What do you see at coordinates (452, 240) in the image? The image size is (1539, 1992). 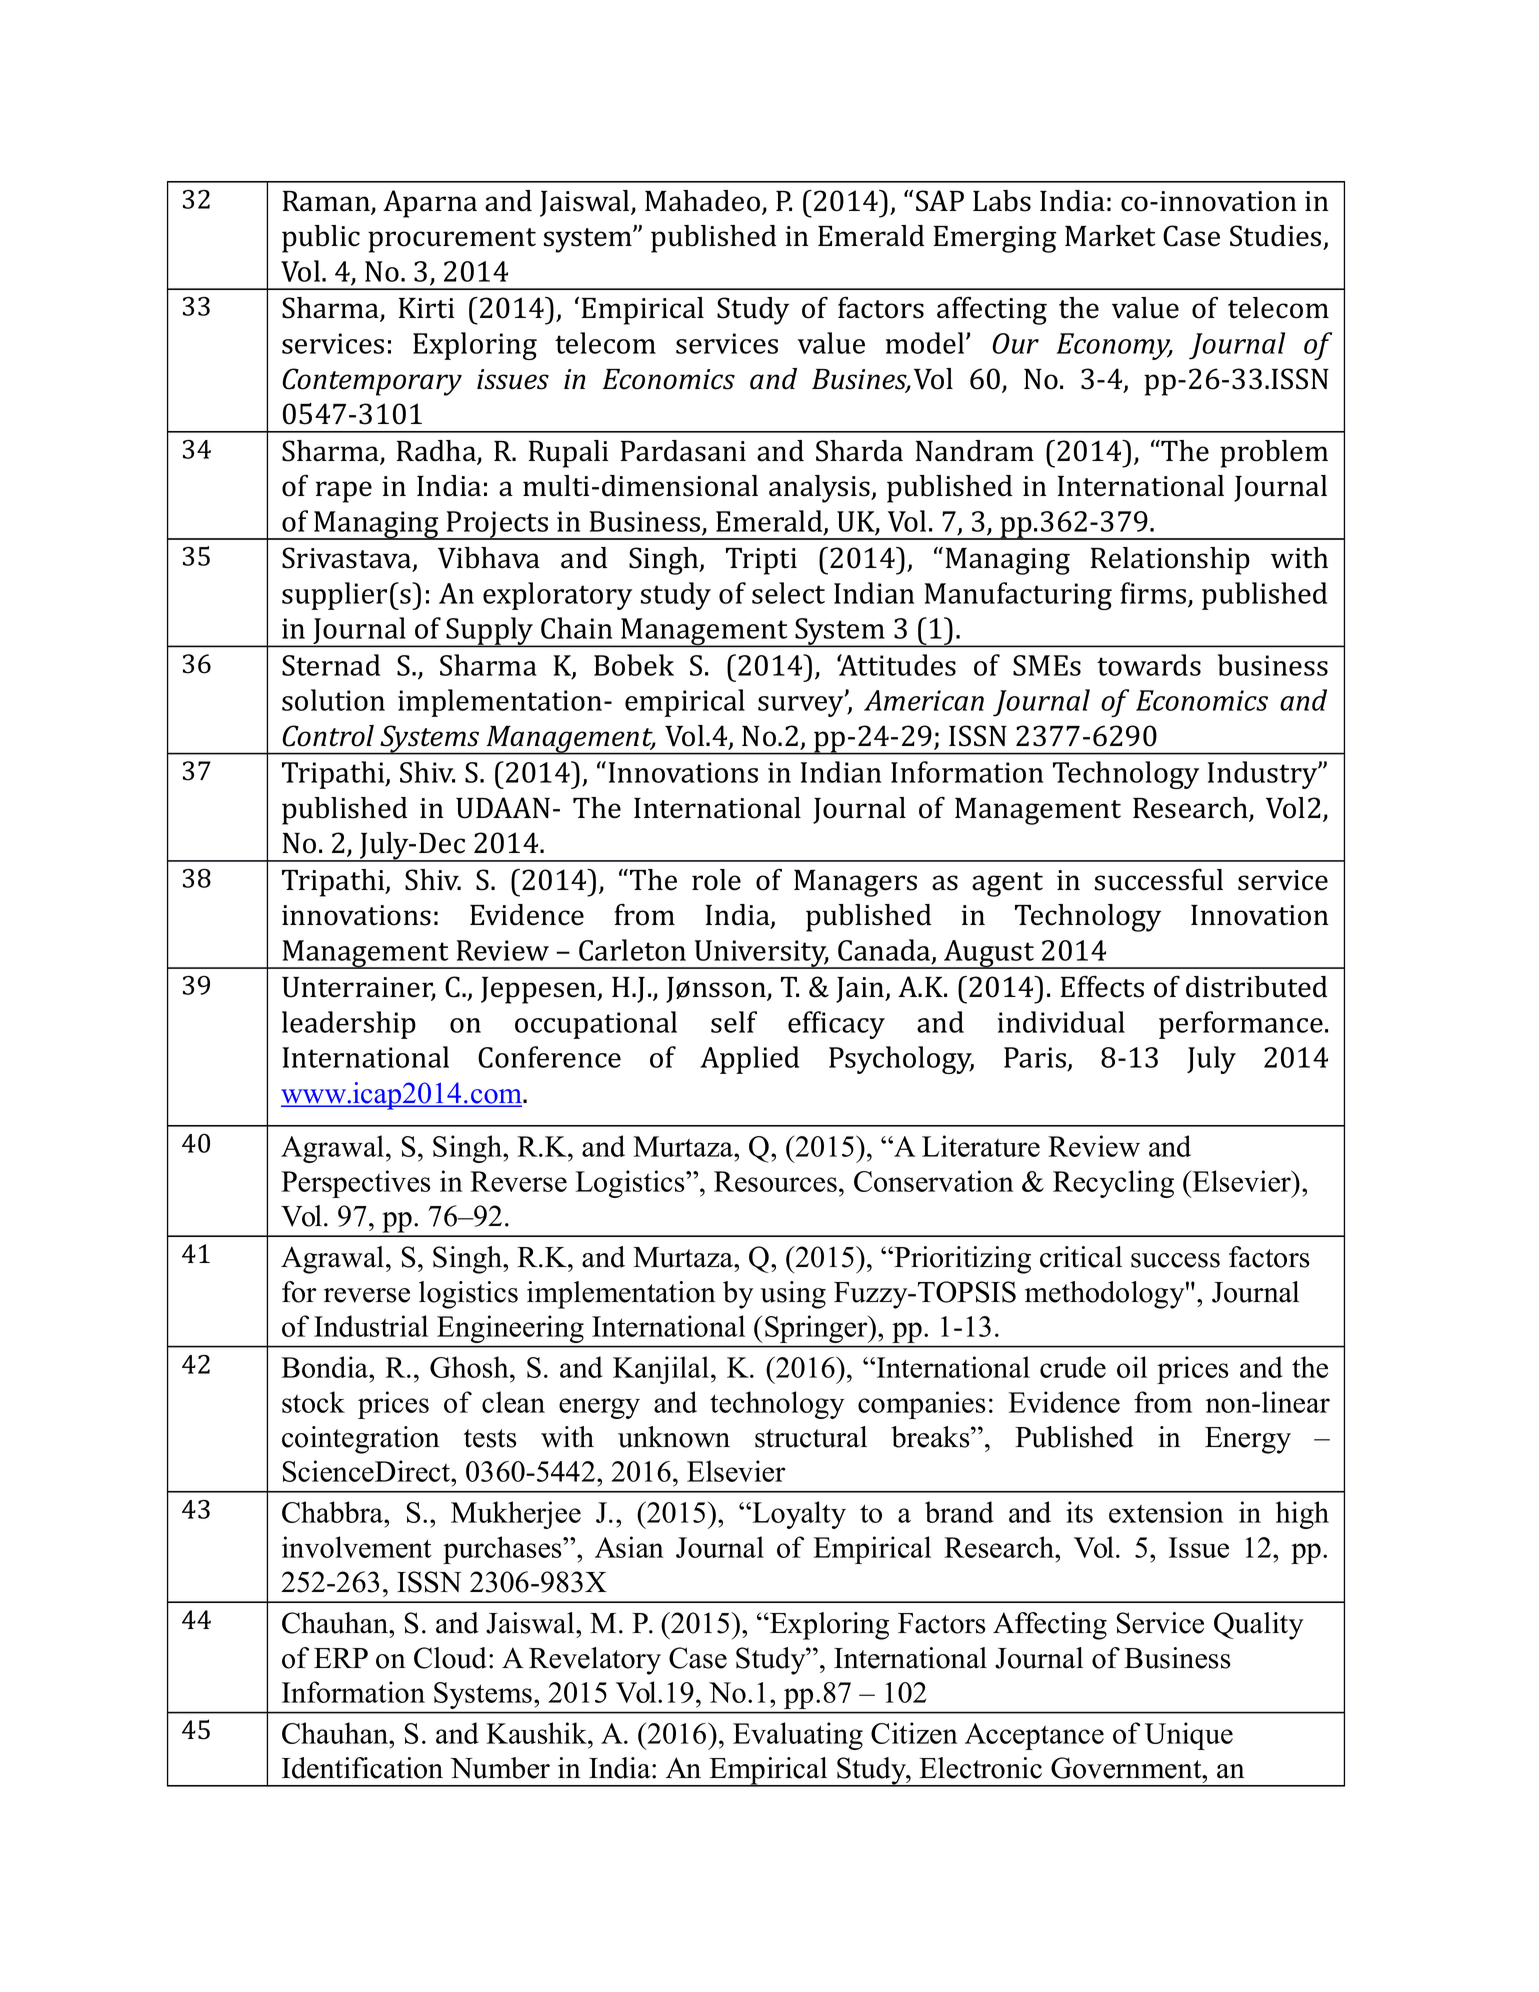 I see `procurement` at bounding box center [452, 240].
